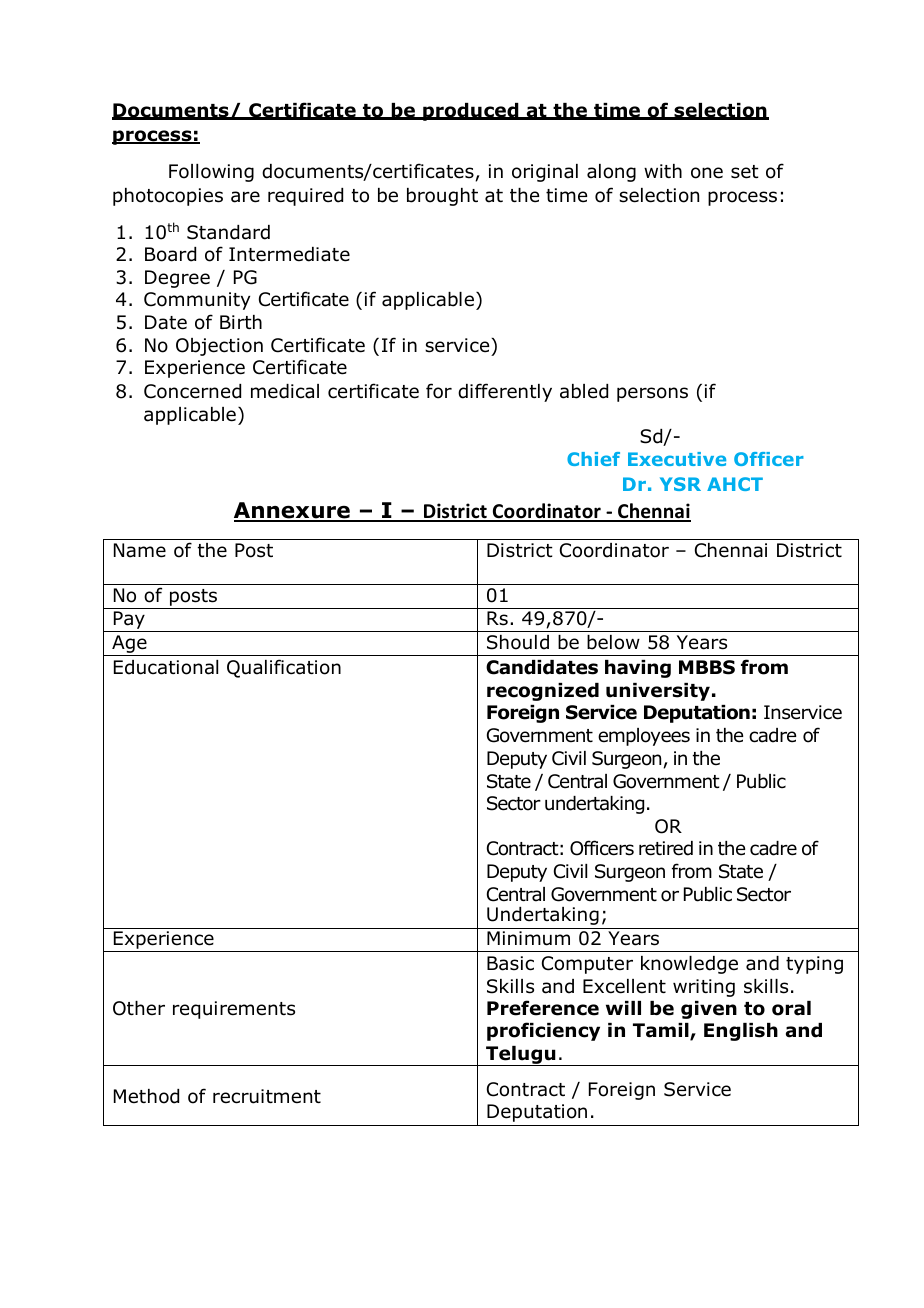 The image size is (924, 1308). I want to click on Educational, so click(166, 667).
